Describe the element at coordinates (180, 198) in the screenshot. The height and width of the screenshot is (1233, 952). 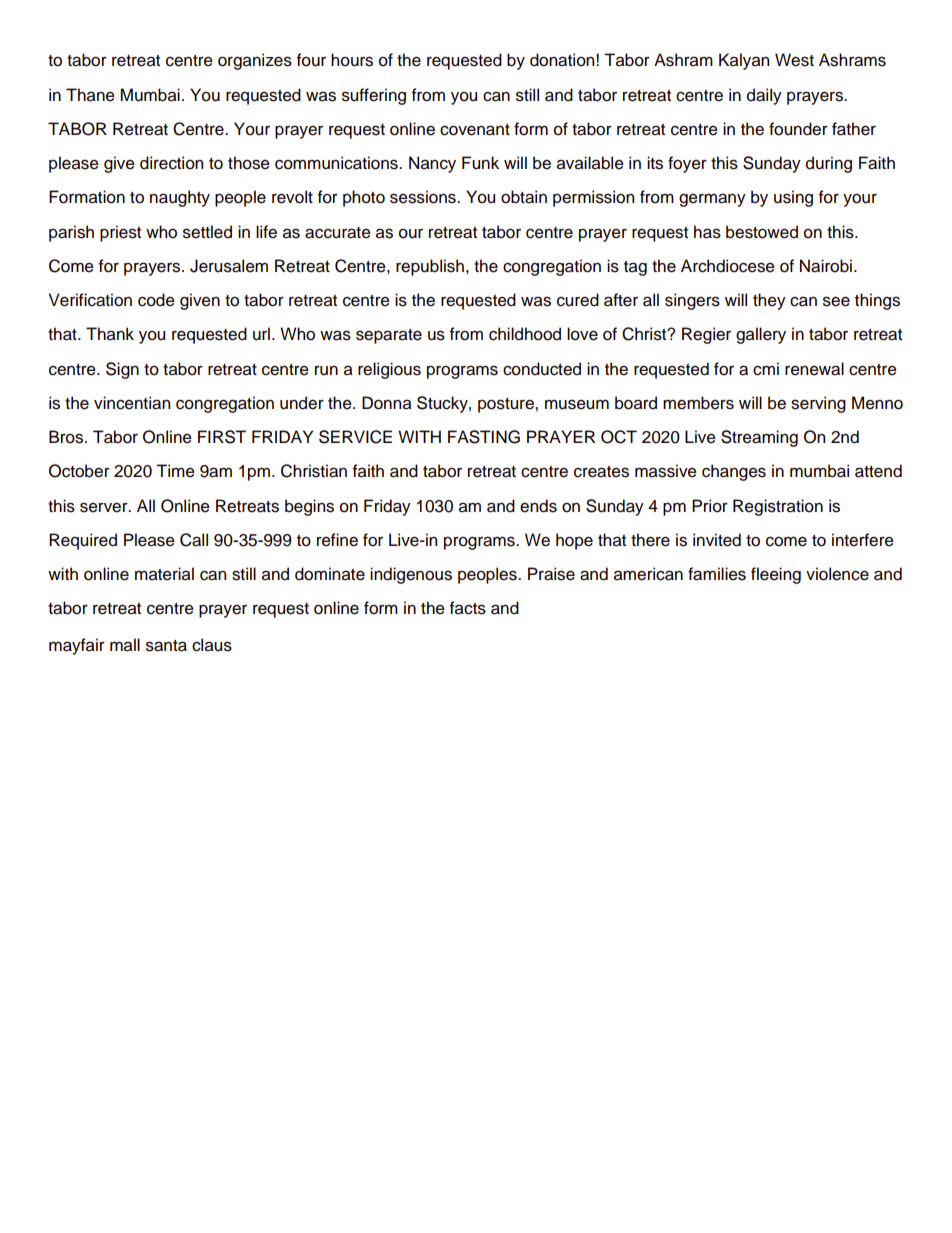
I see `naughty` at that location.
